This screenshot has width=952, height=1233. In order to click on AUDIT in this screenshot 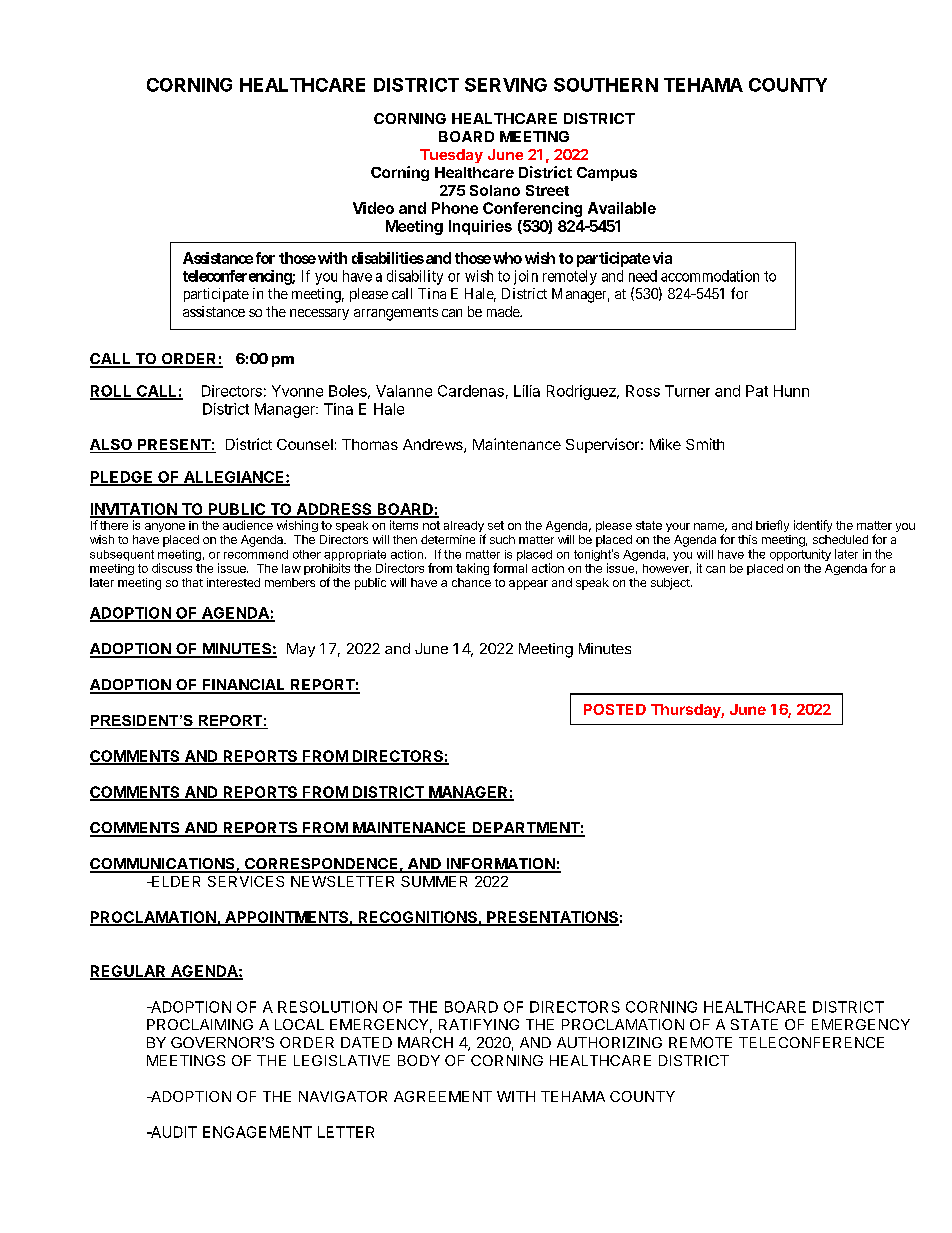, I will do `click(173, 1132)`.
